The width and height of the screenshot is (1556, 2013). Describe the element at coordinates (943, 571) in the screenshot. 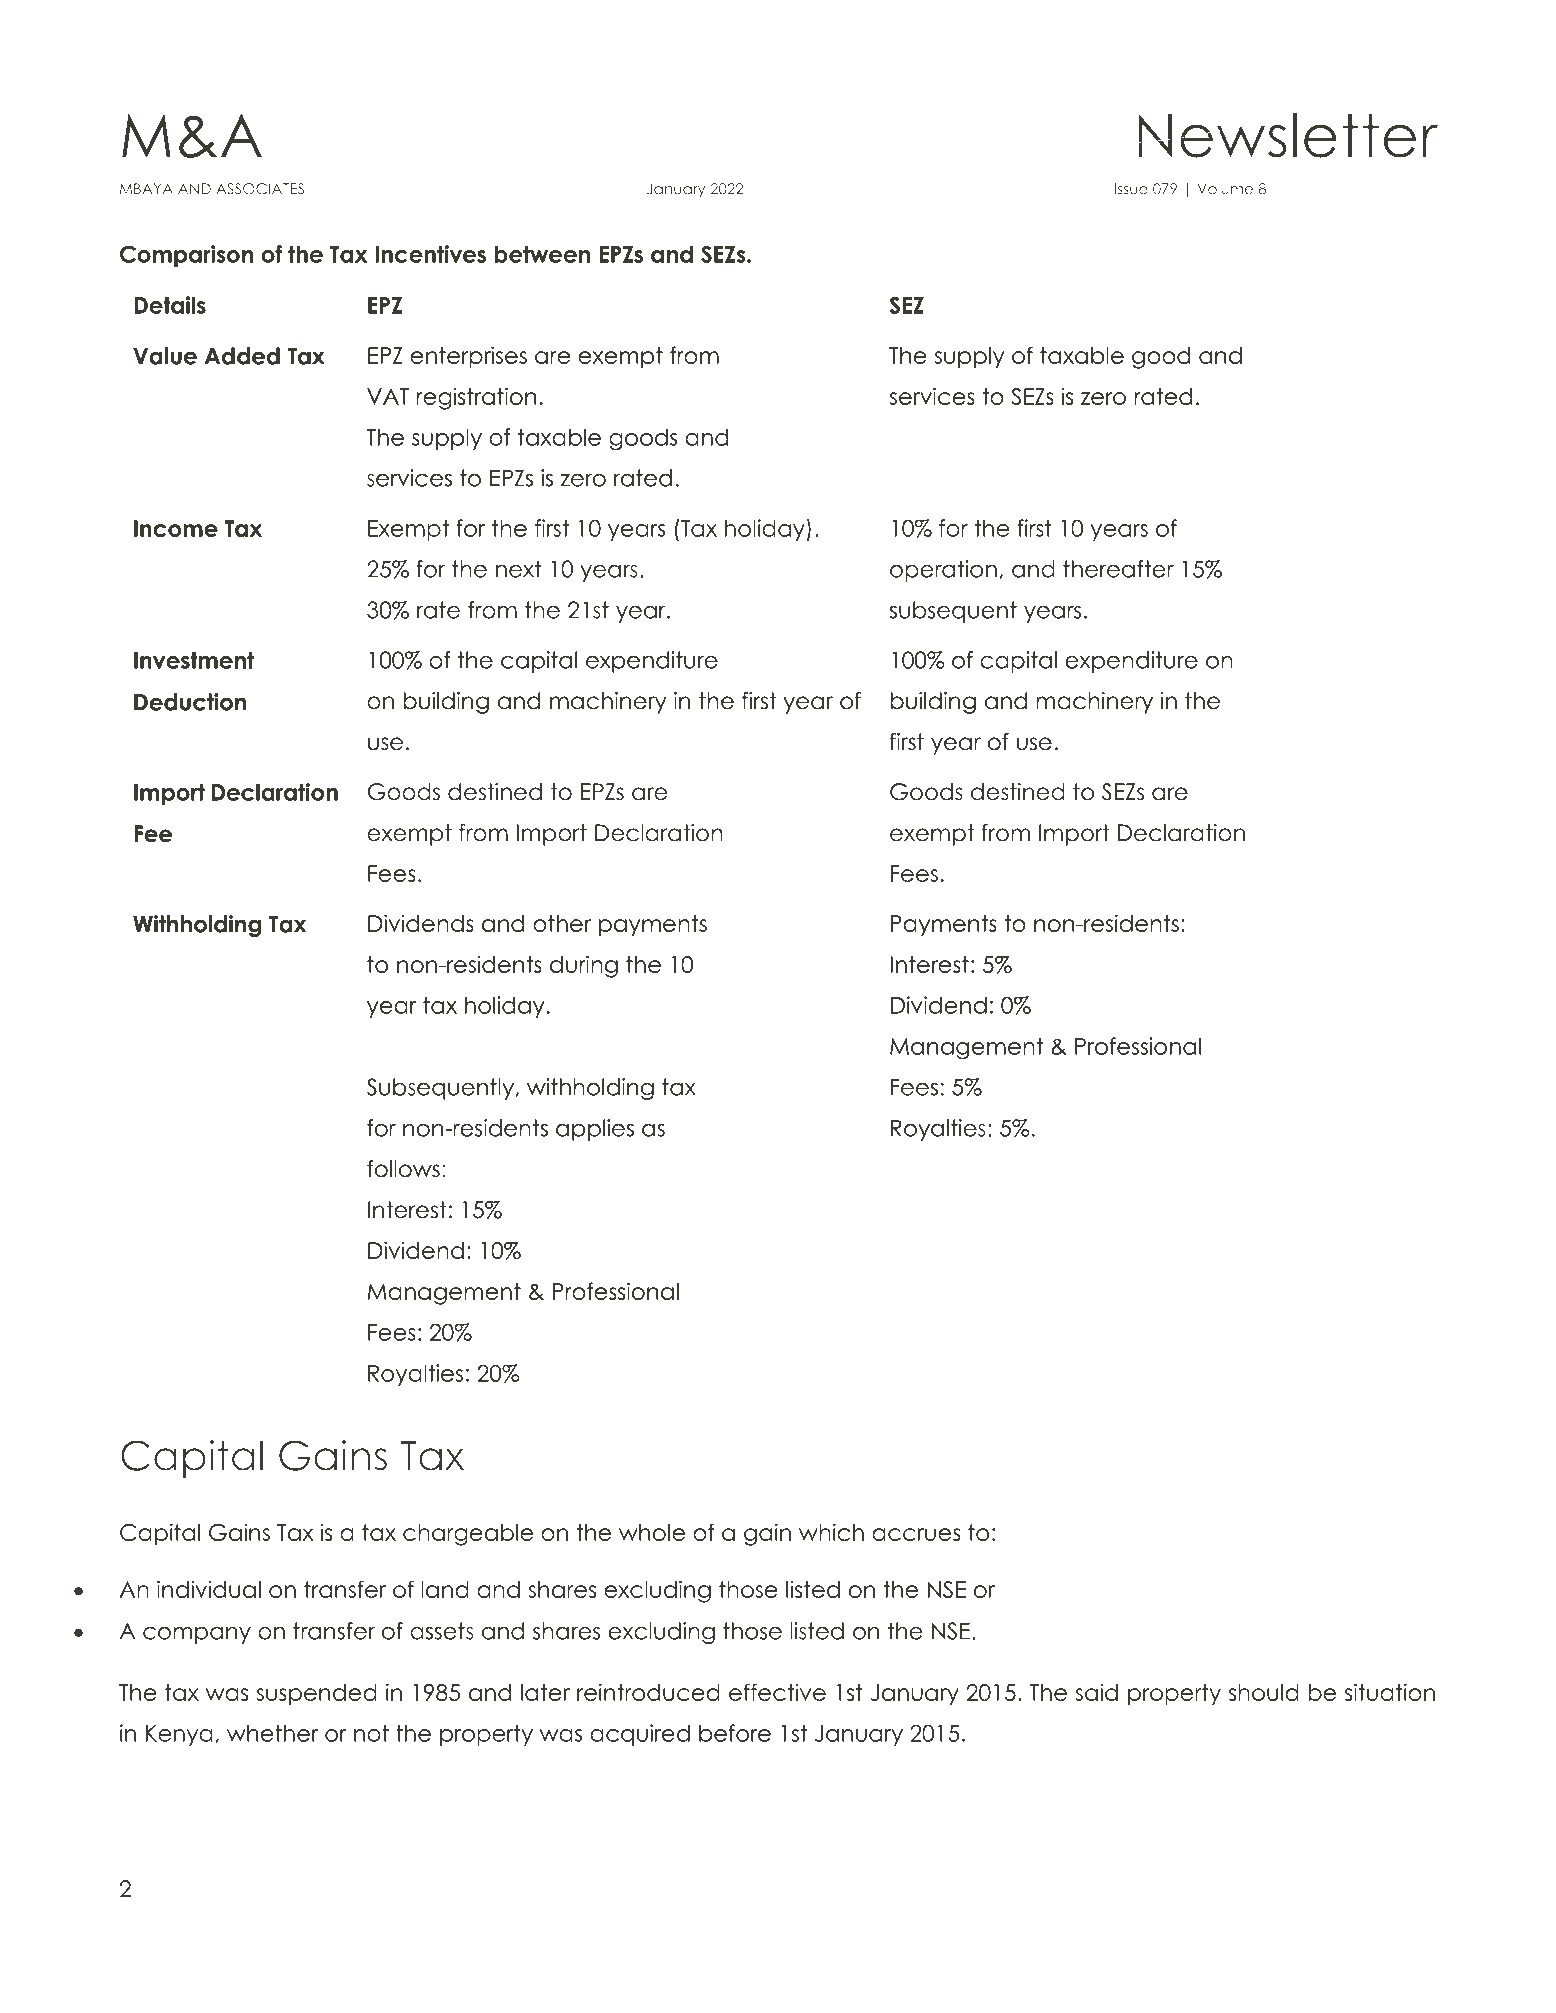

I see `operation` at that location.
